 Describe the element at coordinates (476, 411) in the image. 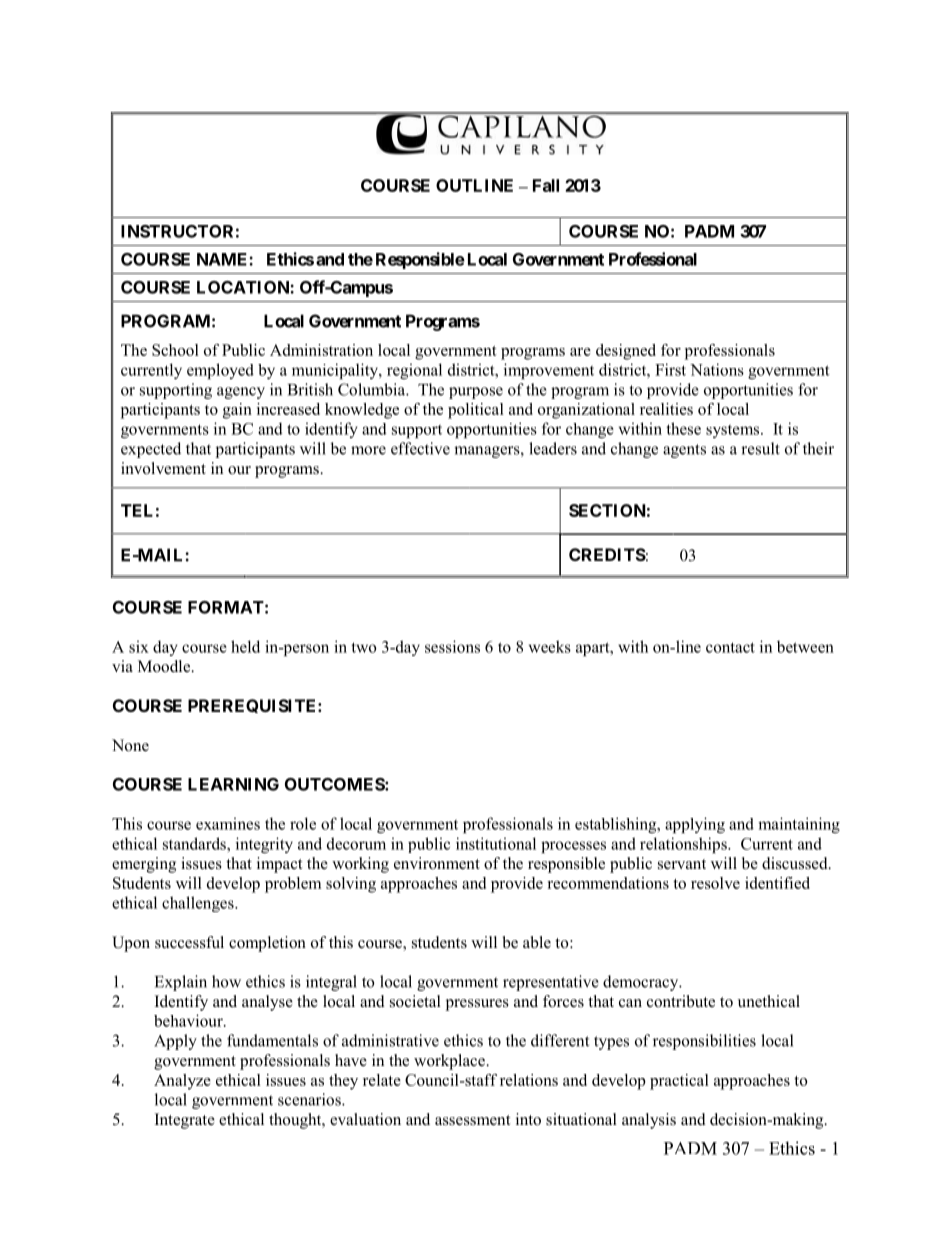

I see `political` at that location.
